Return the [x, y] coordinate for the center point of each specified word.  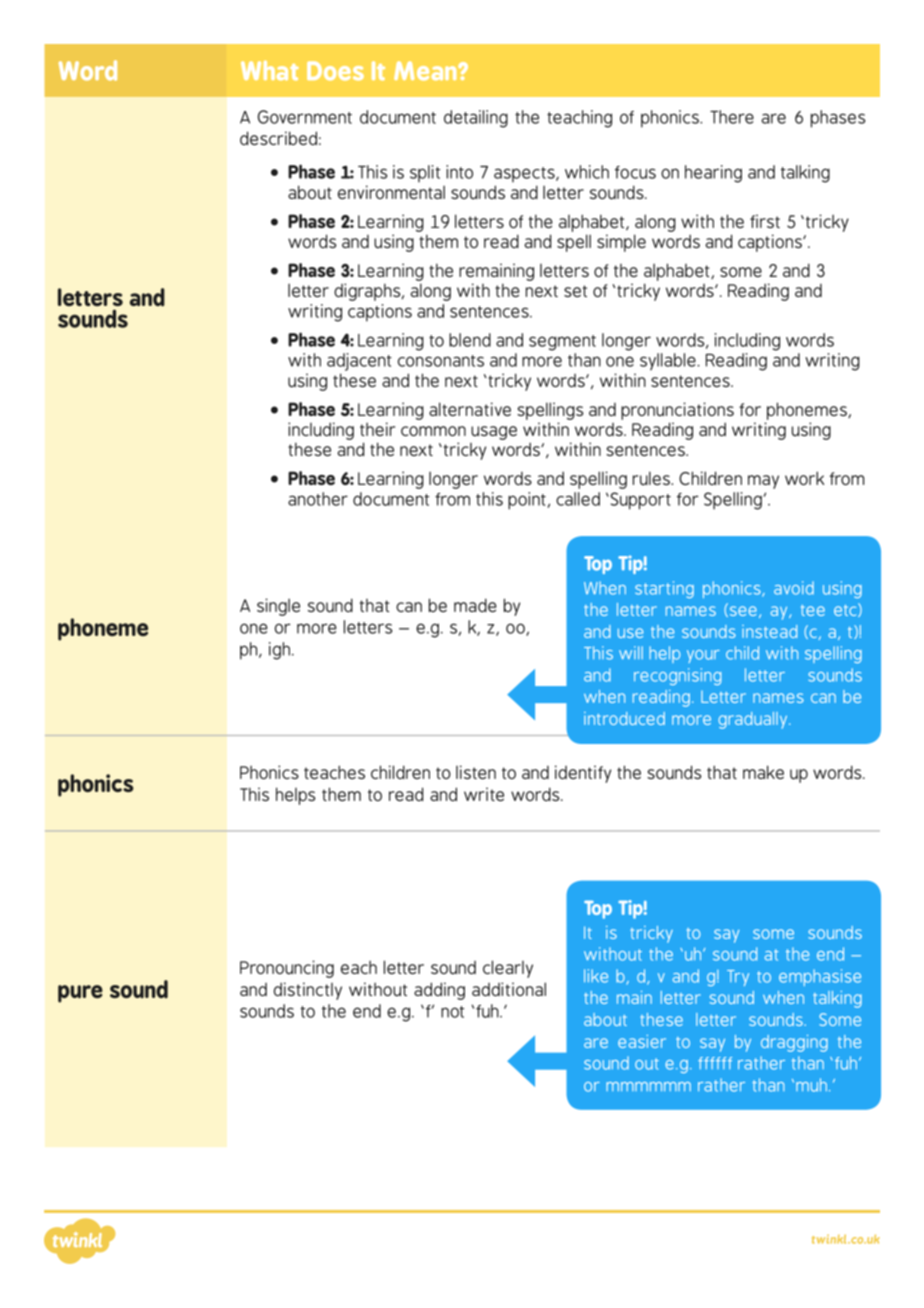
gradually [754, 720]
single [278, 607]
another [318, 499]
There [732, 117]
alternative [470, 409]
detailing [476, 119]
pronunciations [677, 411]
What [270, 71]
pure [80, 994]
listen [476, 772]
